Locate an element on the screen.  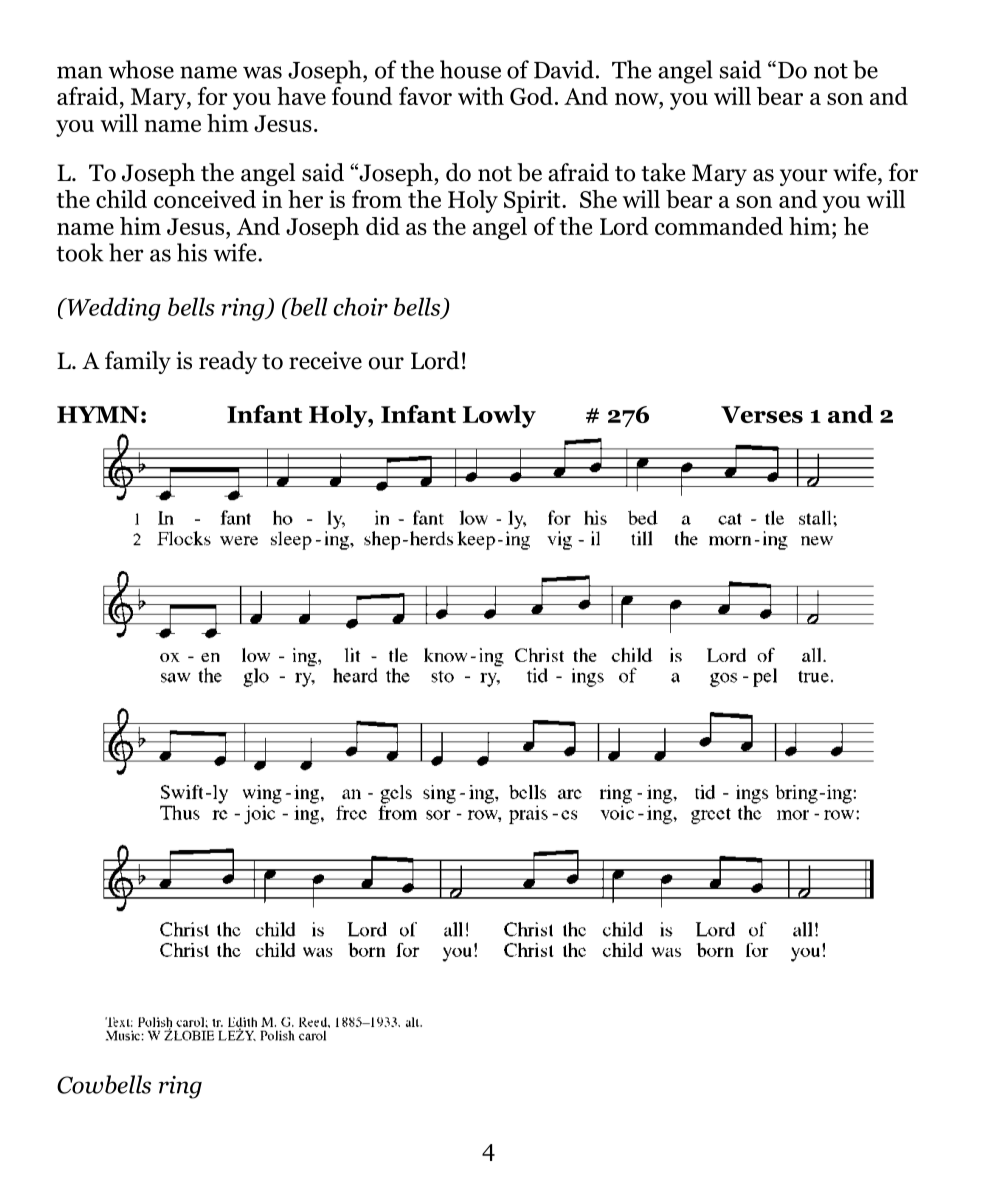
from is located at coordinates (377, 199).
